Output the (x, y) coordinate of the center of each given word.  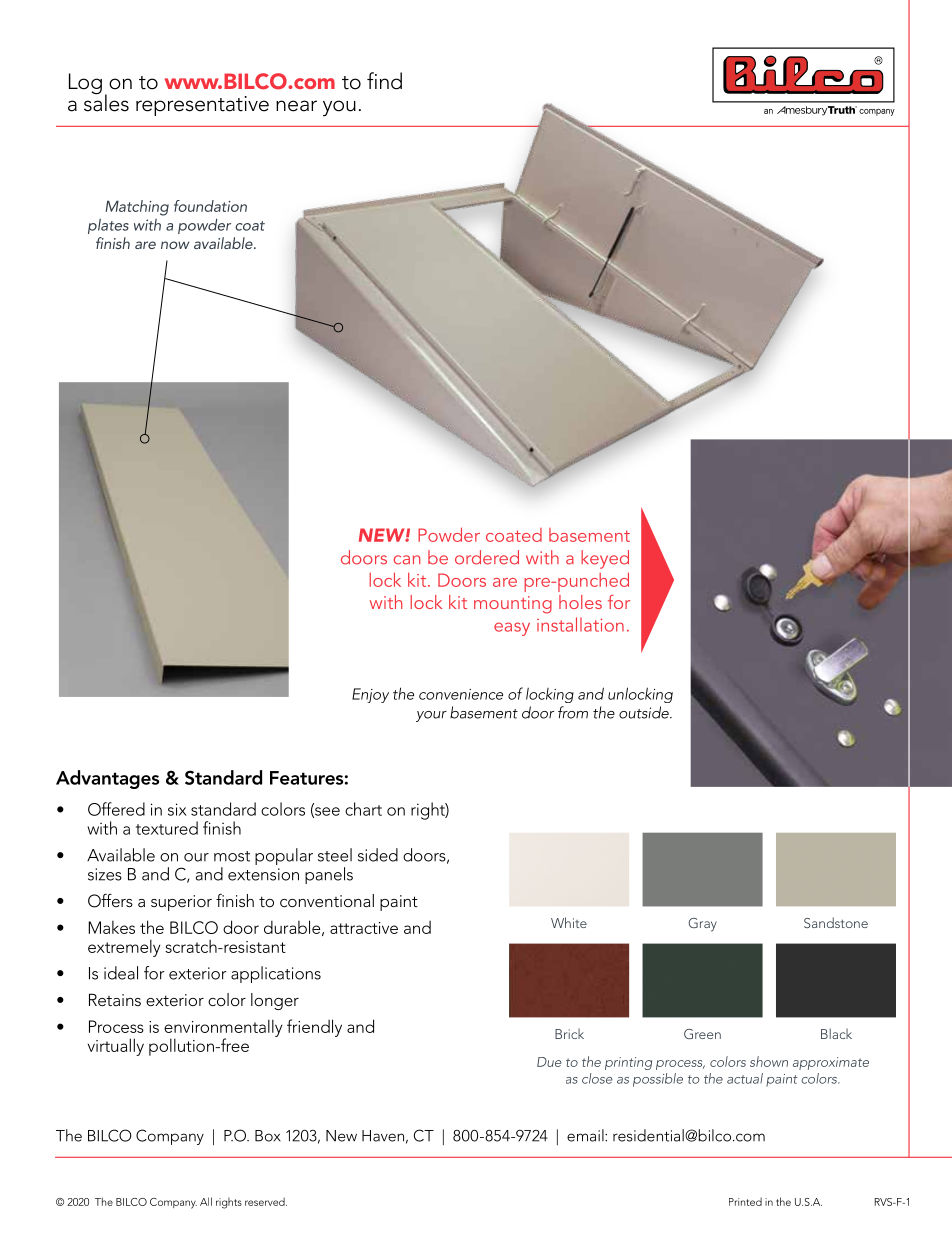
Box (268, 1136)
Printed (745, 1201)
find (384, 81)
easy (512, 629)
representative (202, 106)
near (296, 106)
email (586, 1135)
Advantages (107, 779)
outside (645, 712)
